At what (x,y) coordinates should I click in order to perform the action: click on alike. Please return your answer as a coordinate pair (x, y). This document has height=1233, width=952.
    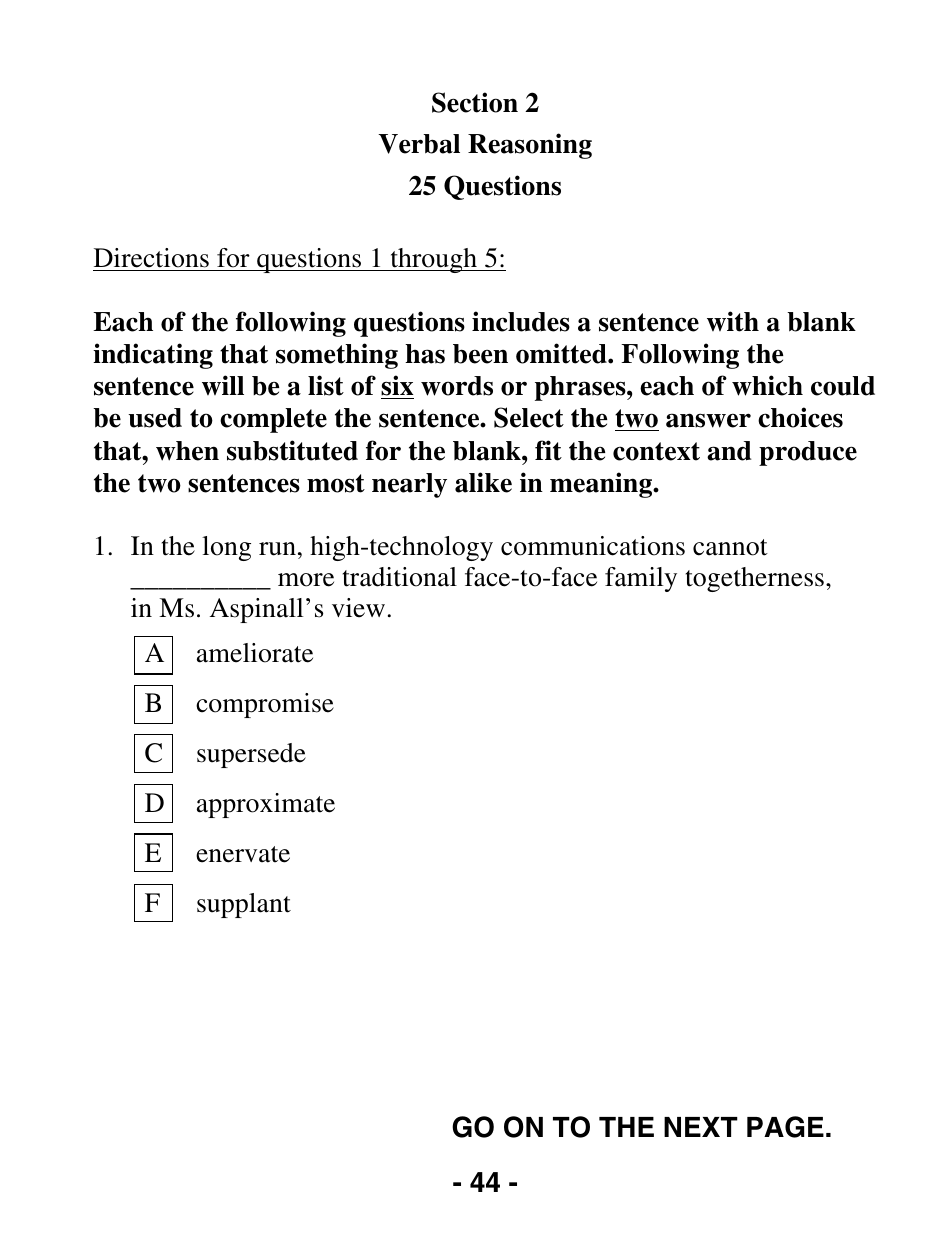
    Looking at the image, I should click on (483, 482).
